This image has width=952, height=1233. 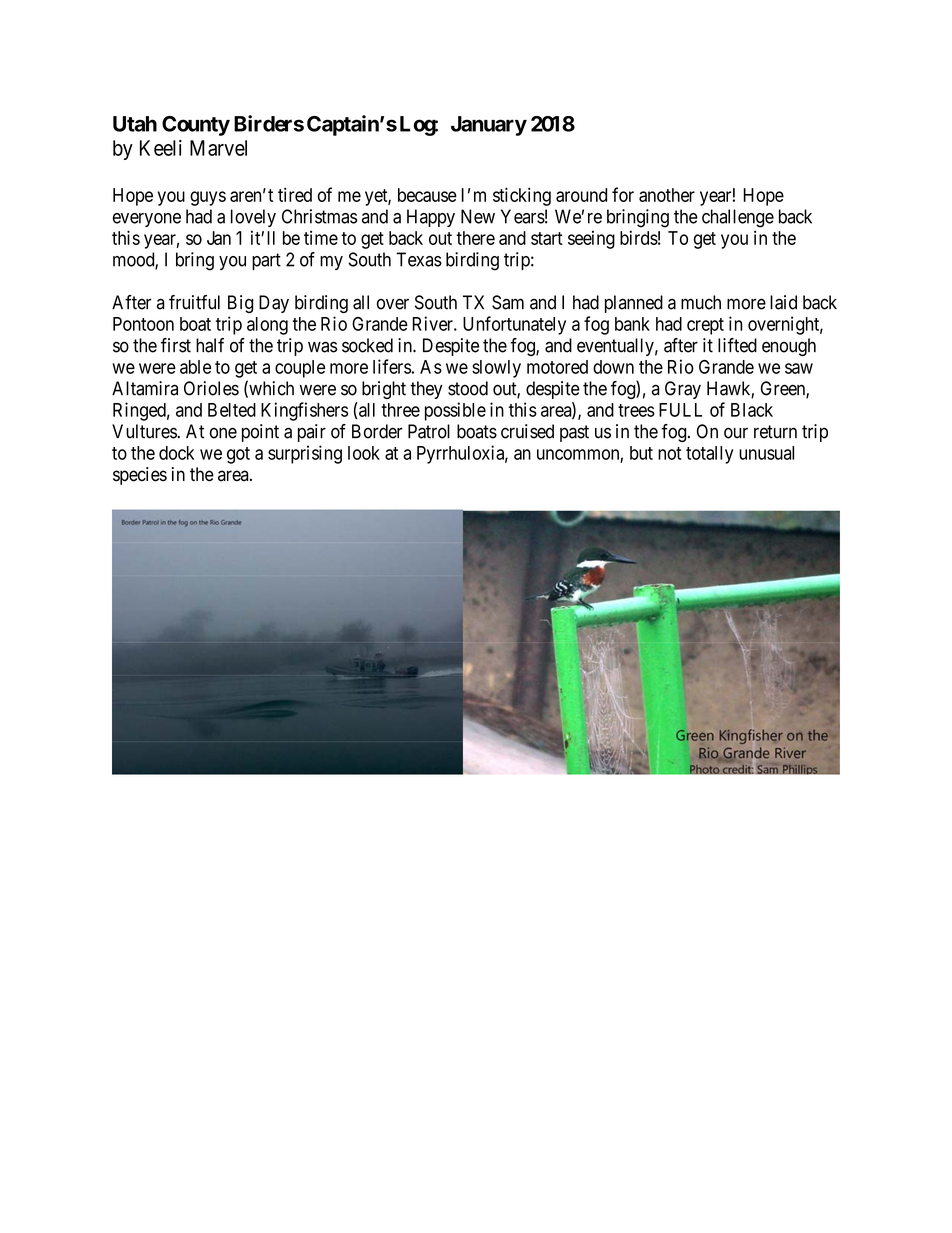 What do you see at coordinates (478, 216) in the image?
I see `New` at bounding box center [478, 216].
